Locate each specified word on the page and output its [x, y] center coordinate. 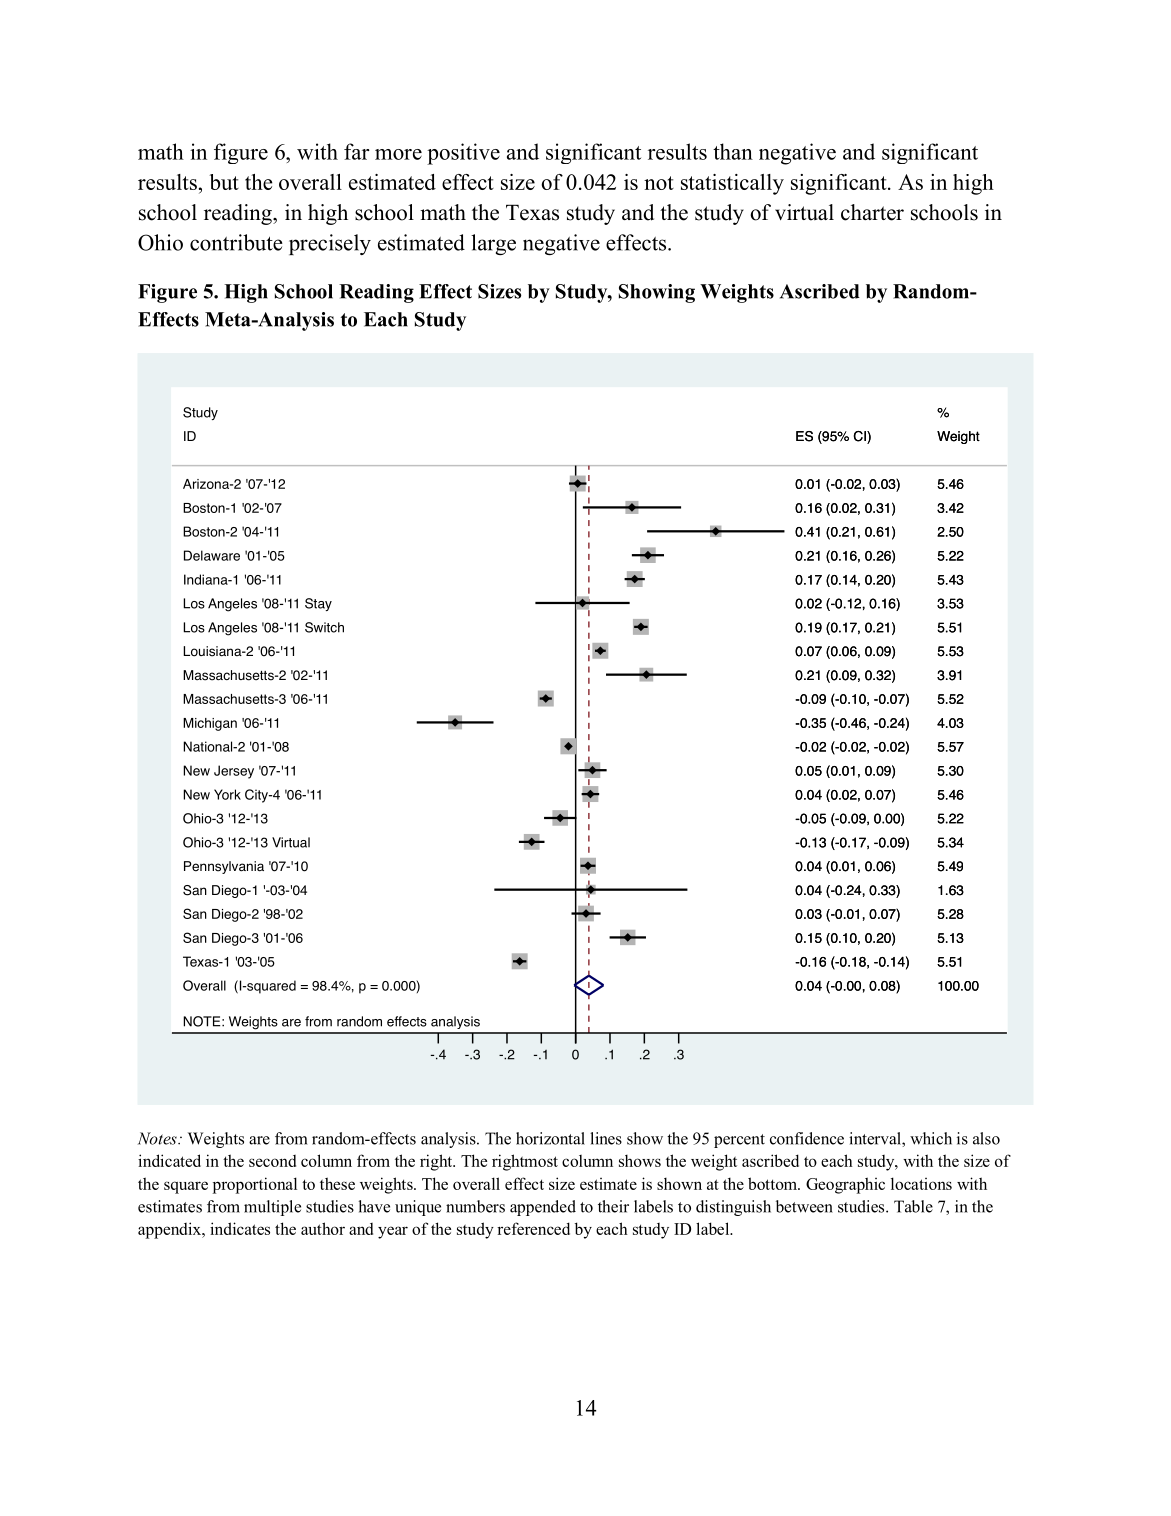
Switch [324, 627]
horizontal [550, 1138]
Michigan [210, 724]
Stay [318, 604]
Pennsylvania [224, 867]
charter [872, 212]
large [493, 244]
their [613, 1206]
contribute [236, 242]
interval [876, 1138]
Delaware [212, 555]
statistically [732, 184]
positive [463, 154]
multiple [272, 1208]
